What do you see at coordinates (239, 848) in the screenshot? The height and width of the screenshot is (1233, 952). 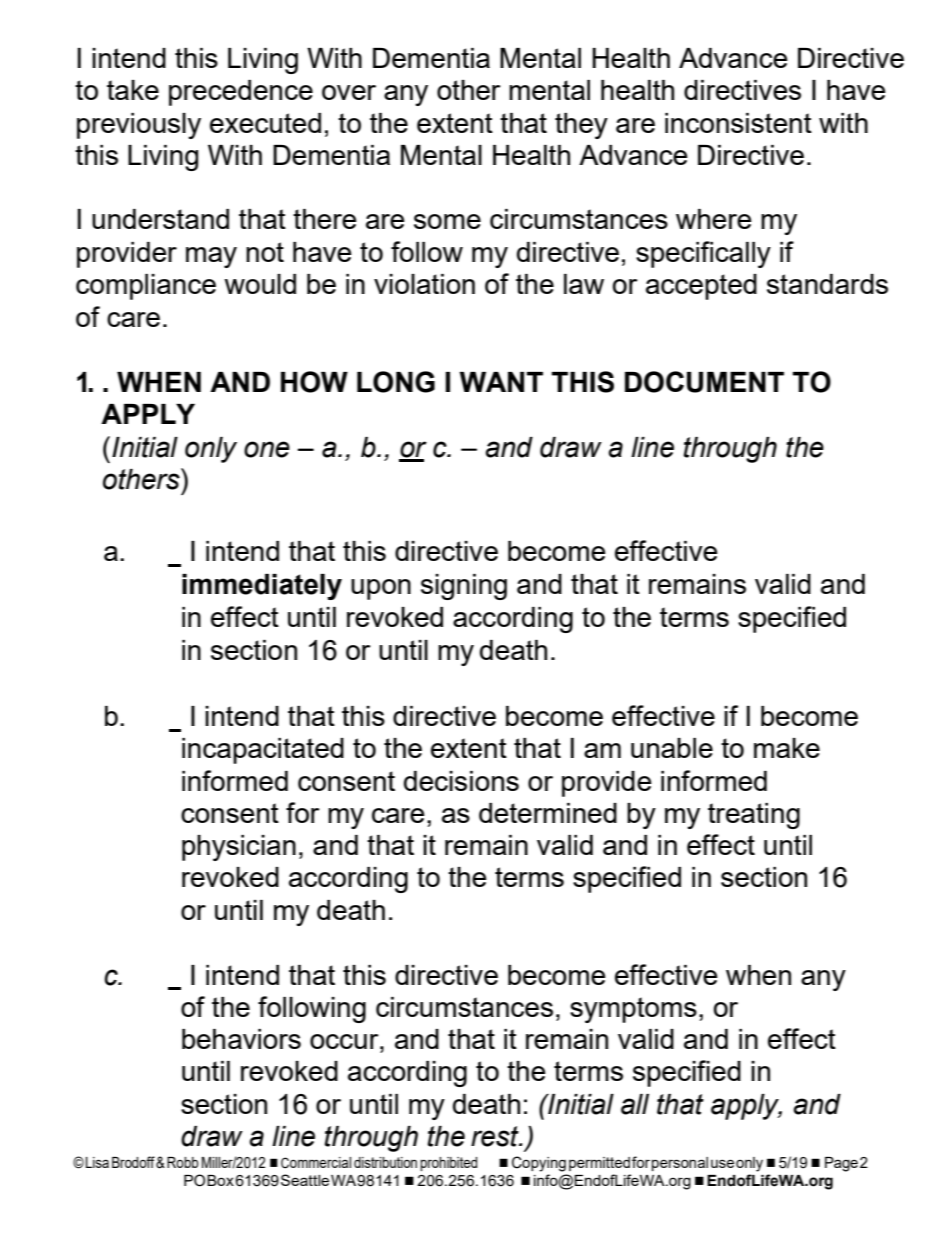 I see `physician` at bounding box center [239, 848].
